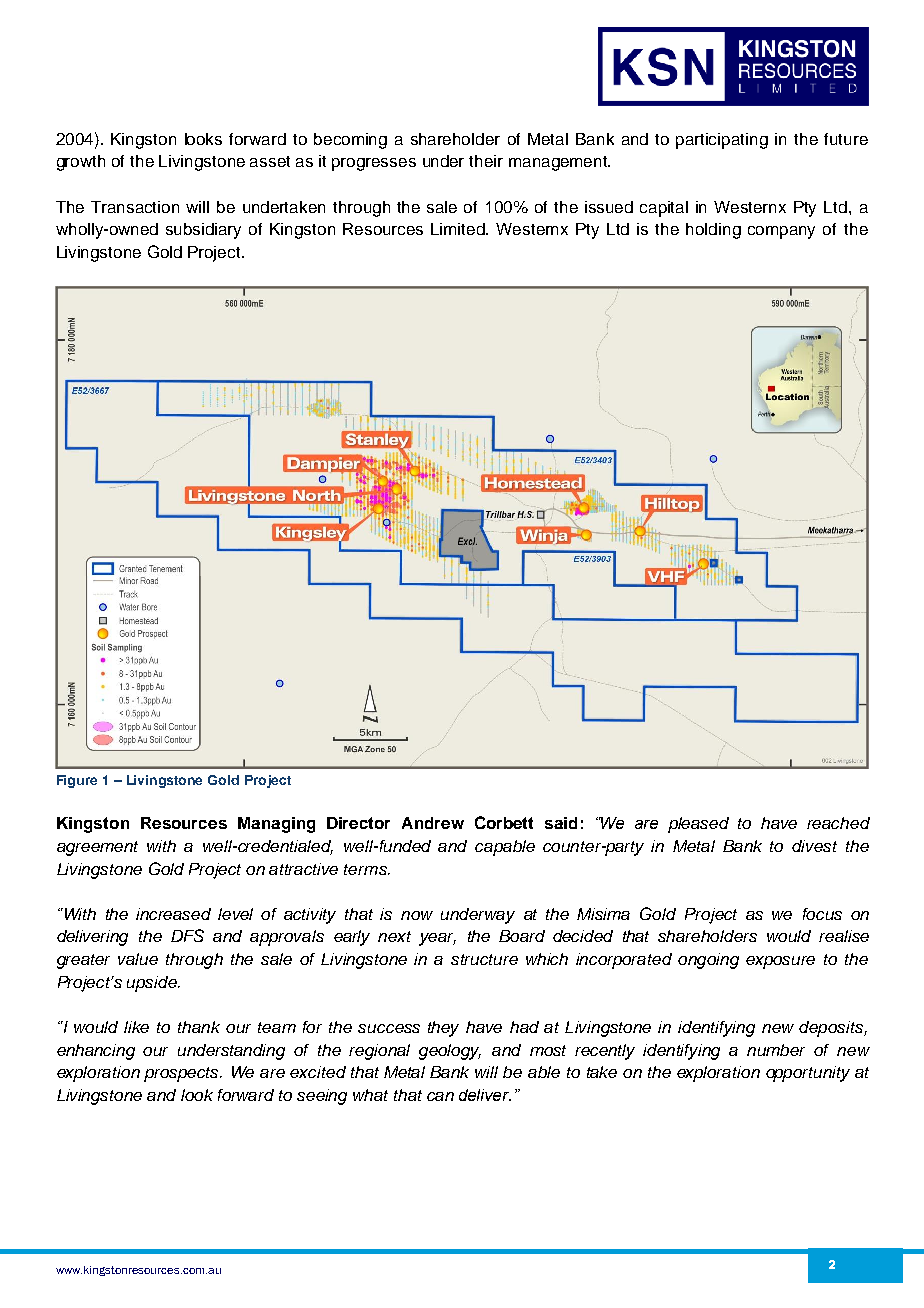 Image resolution: width=924 pixels, height=1308 pixels. What do you see at coordinates (722, 141) in the screenshot?
I see `participating` at bounding box center [722, 141].
